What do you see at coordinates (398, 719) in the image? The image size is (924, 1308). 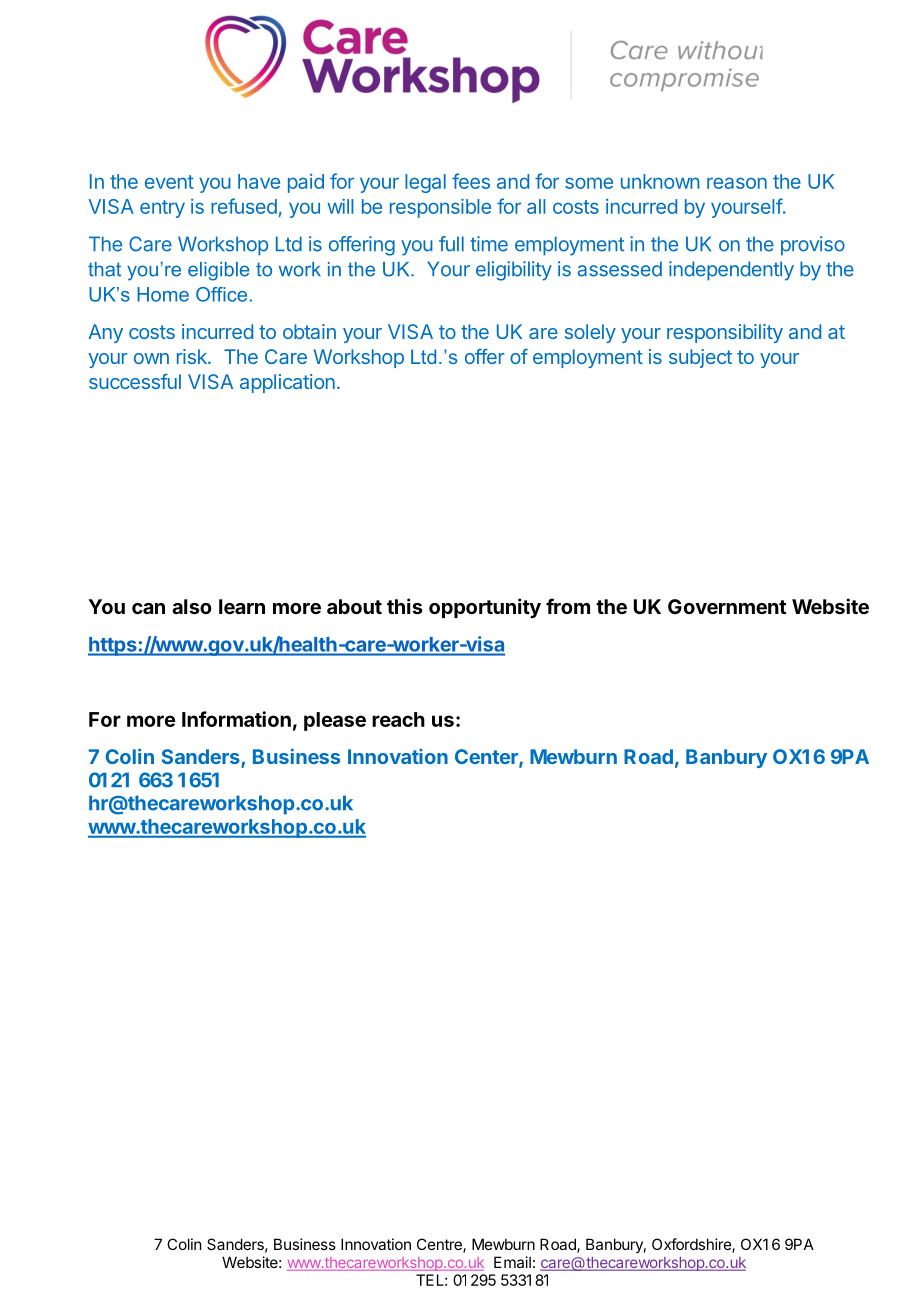 I see `reach` at bounding box center [398, 719].
